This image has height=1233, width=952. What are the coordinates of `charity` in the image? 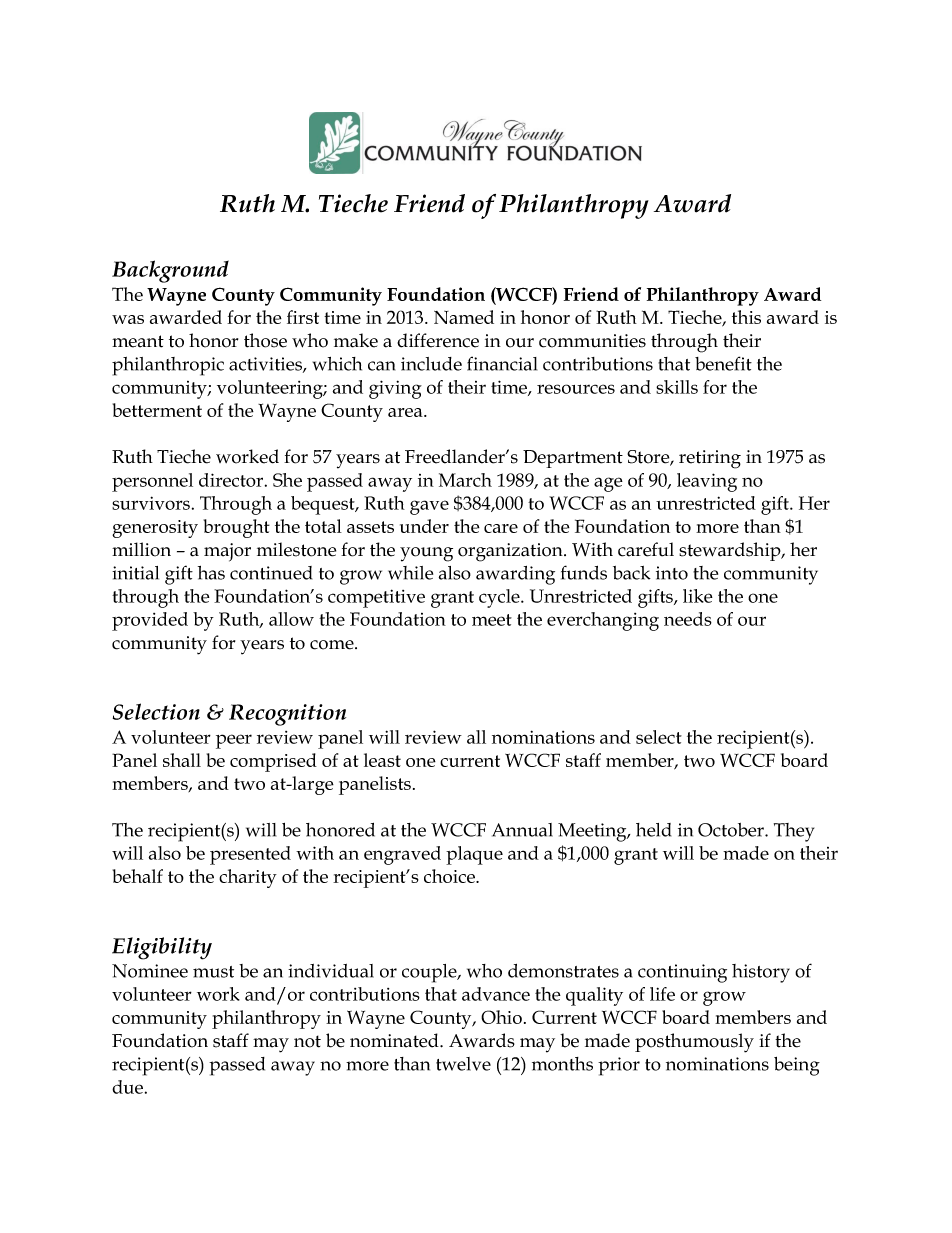 It's located at (248, 878).
